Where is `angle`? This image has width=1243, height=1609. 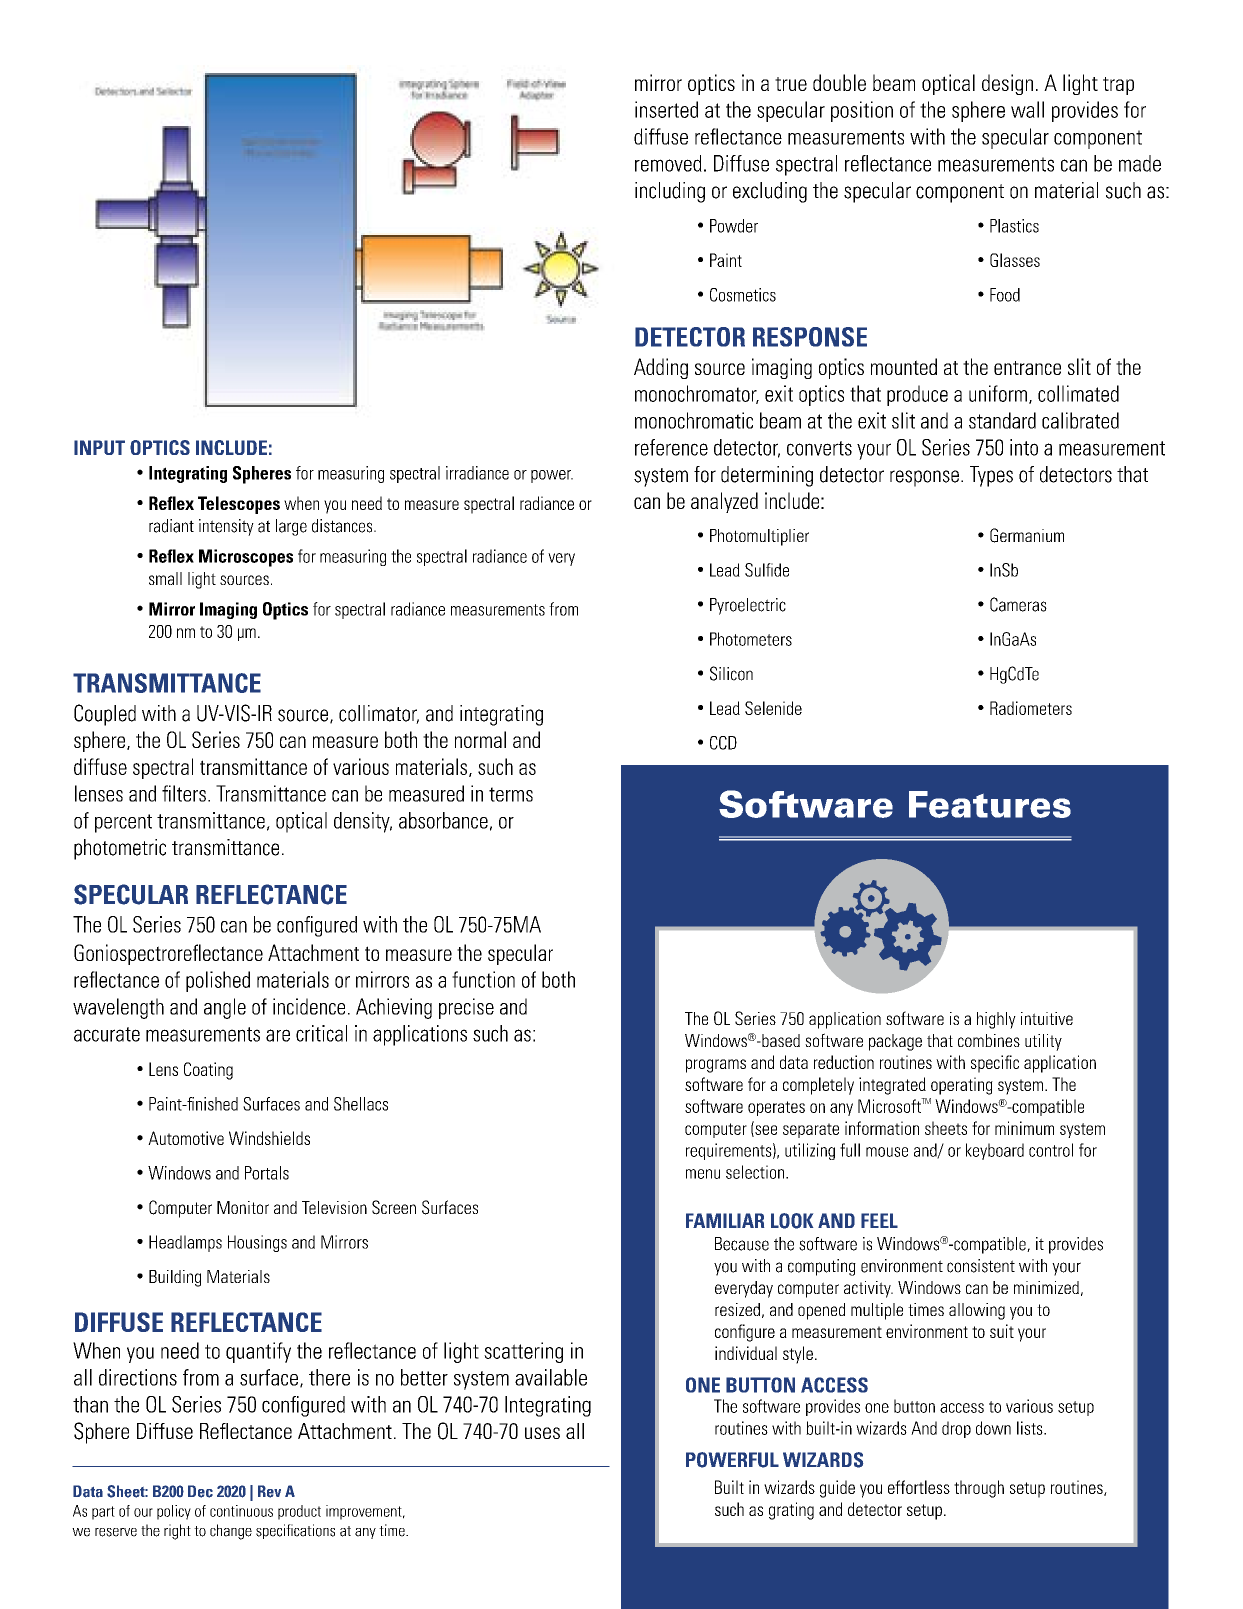
angle is located at coordinates (225, 1008).
